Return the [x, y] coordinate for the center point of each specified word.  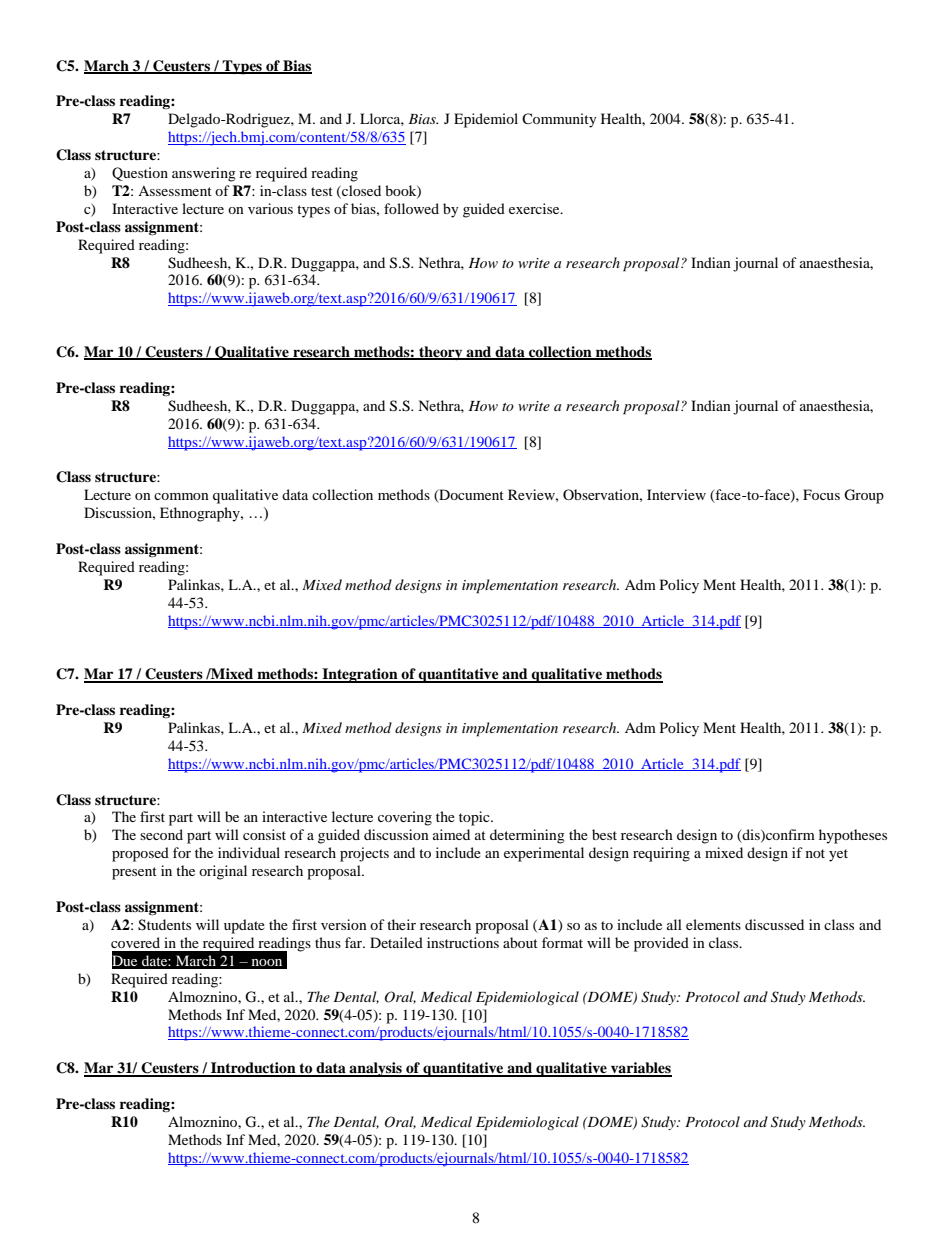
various [270, 208]
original [223, 872]
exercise [535, 208]
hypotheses [853, 836]
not [815, 853]
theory [441, 353]
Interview [676, 494]
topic [475, 818]
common [181, 496]
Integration [360, 675]
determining [527, 836]
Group [864, 496]
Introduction [253, 1069]
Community [559, 120]
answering [204, 174]
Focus [821, 494]
